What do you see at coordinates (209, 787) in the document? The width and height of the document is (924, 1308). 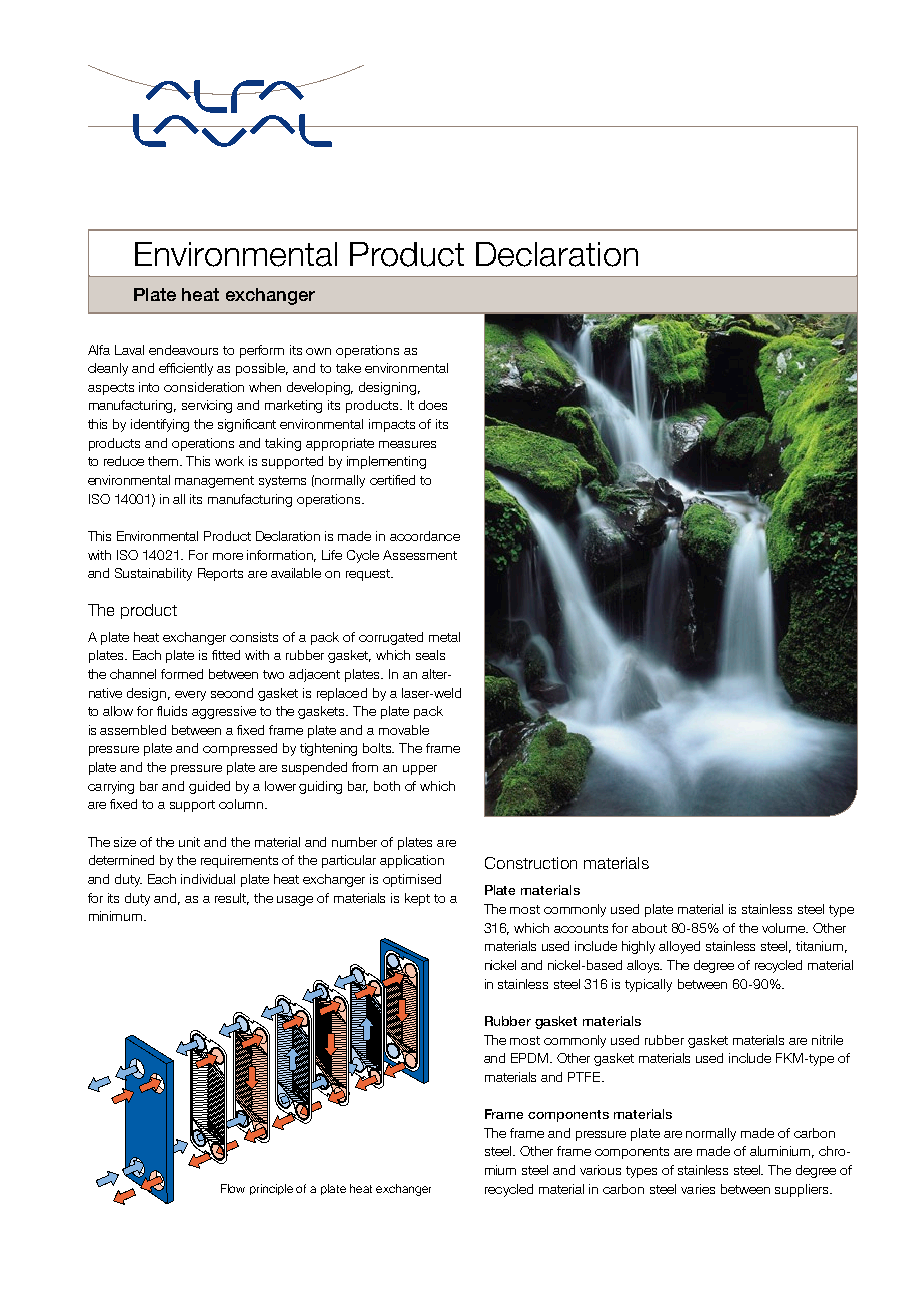 I see `guided` at bounding box center [209, 787].
